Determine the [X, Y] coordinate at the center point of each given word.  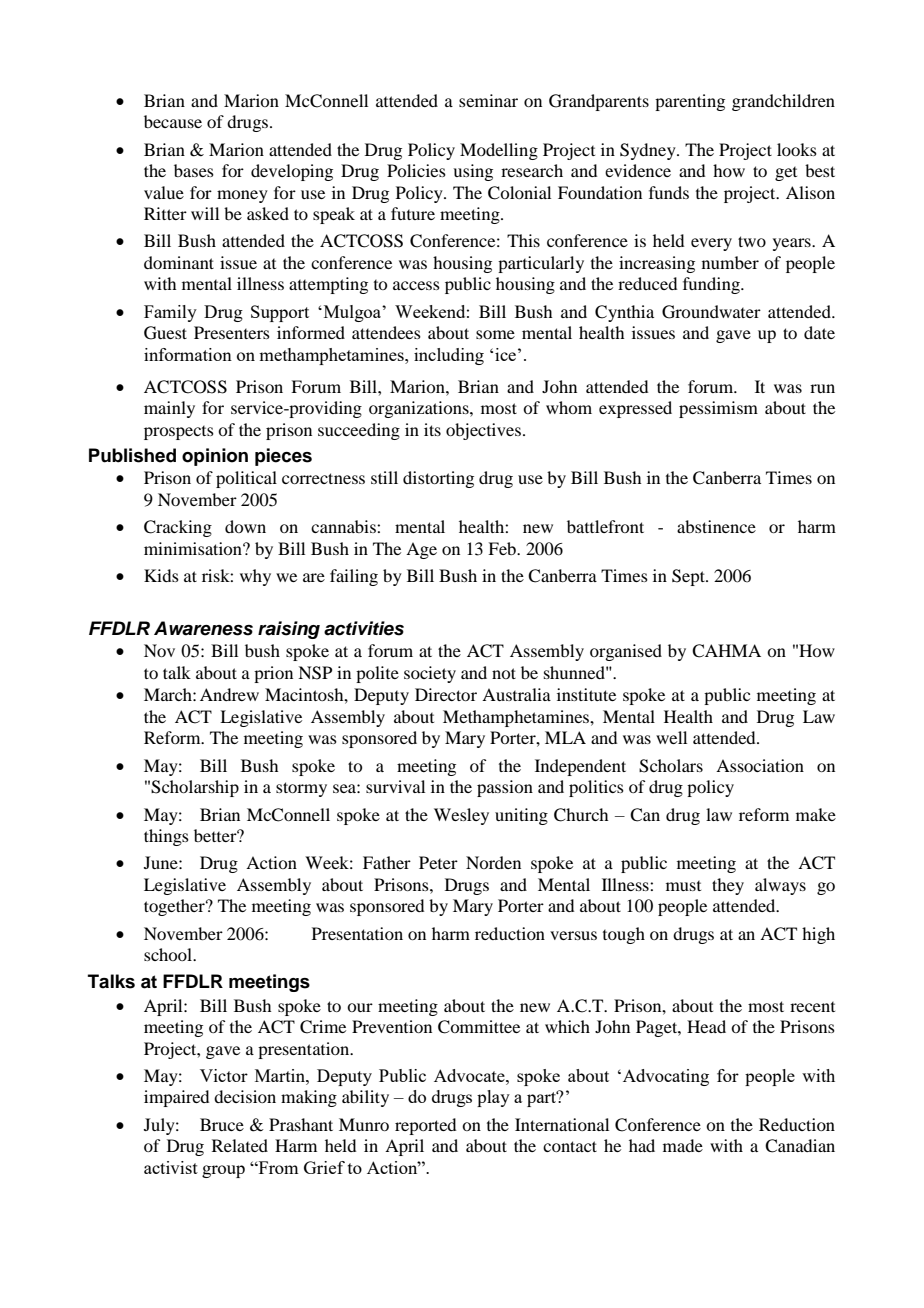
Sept [689, 577]
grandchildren [783, 102]
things [166, 837]
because [173, 121]
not [504, 673]
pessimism [718, 409]
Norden [493, 862]
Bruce [222, 1124]
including [449, 356]
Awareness [203, 628]
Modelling [499, 151]
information [188, 354]
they [728, 886]
